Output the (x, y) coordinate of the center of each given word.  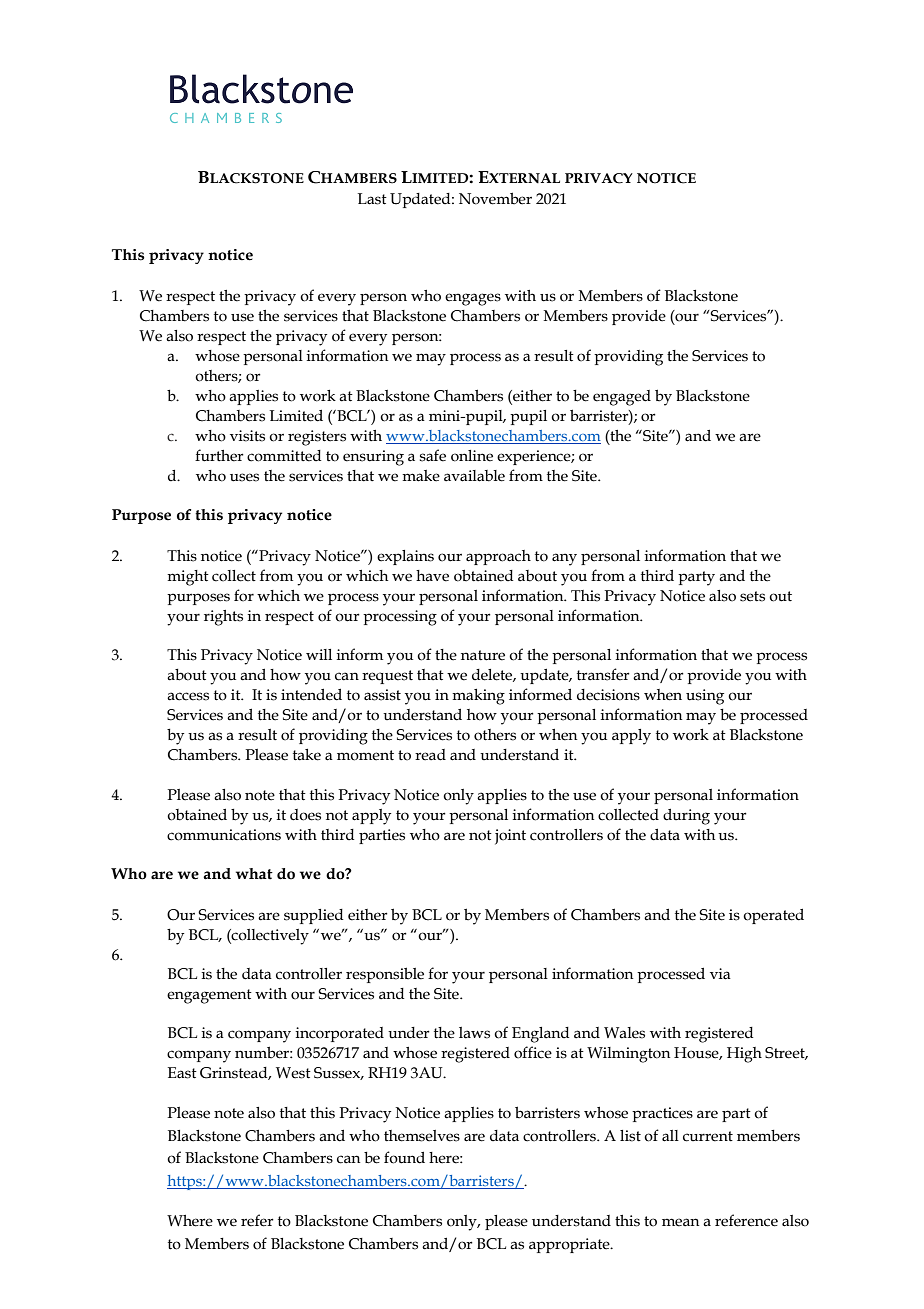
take (307, 755)
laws (474, 1033)
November (495, 198)
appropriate (570, 1245)
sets (752, 596)
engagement (209, 996)
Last (372, 199)
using (705, 697)
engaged (622, 398)
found (404, 1157)
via (720, 974)
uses (244, 477)
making (478, 697)
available (474, 476)
